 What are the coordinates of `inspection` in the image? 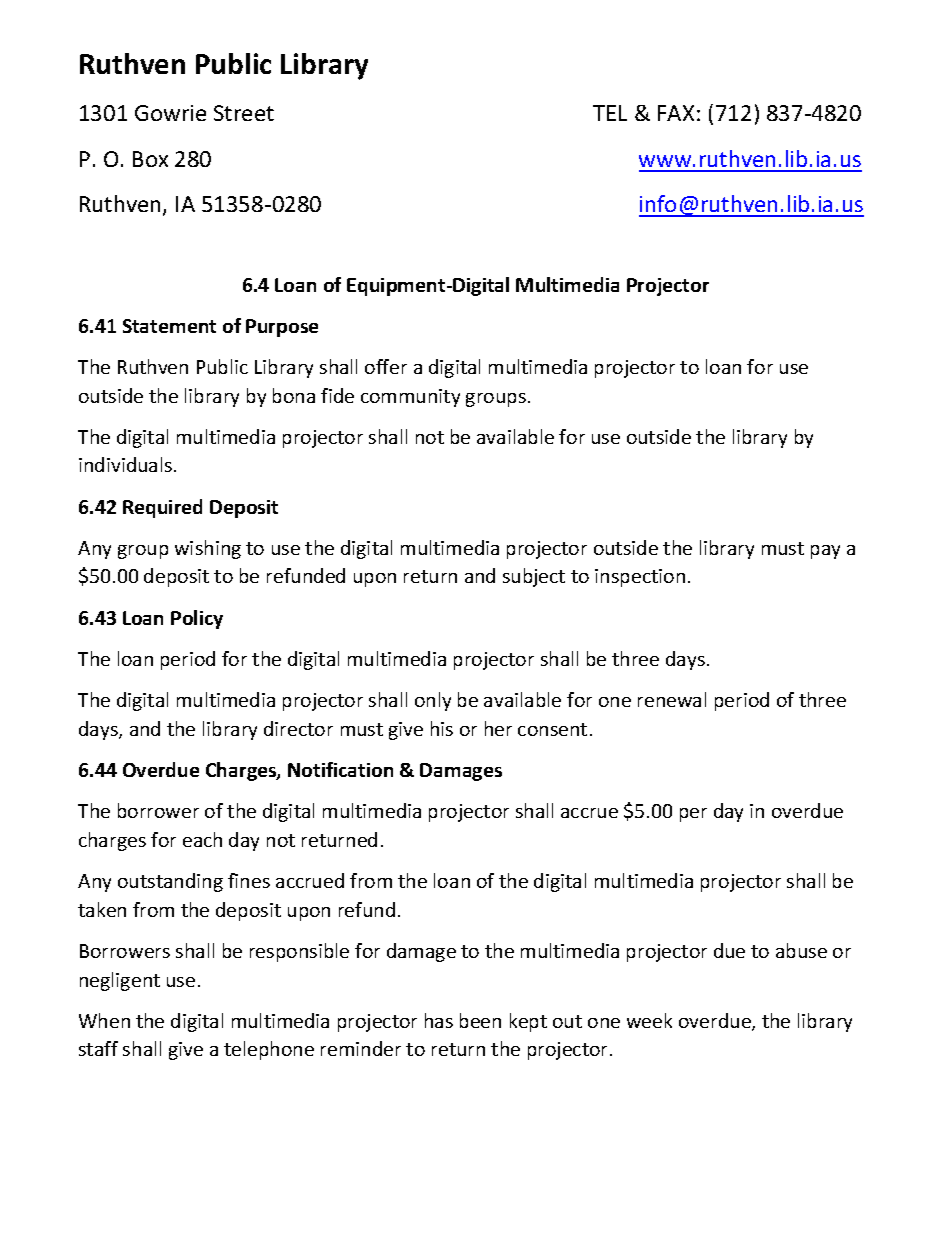 It's located at (640, 578).
